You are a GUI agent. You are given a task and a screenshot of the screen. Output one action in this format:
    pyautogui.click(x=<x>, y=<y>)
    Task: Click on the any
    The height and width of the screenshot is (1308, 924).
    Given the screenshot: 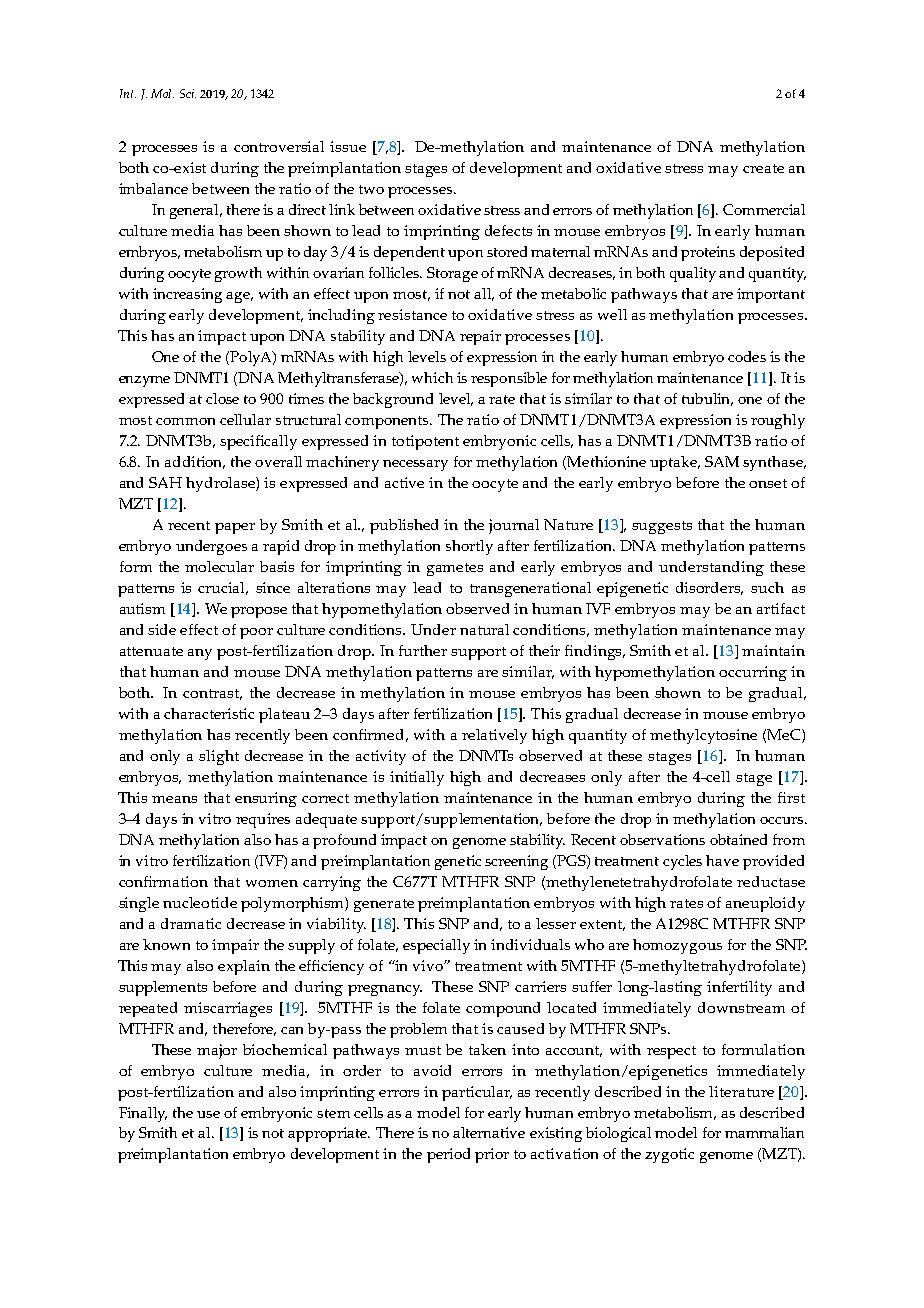 What is the action you would take?
    pyautogui.click(x=200, y=654)
